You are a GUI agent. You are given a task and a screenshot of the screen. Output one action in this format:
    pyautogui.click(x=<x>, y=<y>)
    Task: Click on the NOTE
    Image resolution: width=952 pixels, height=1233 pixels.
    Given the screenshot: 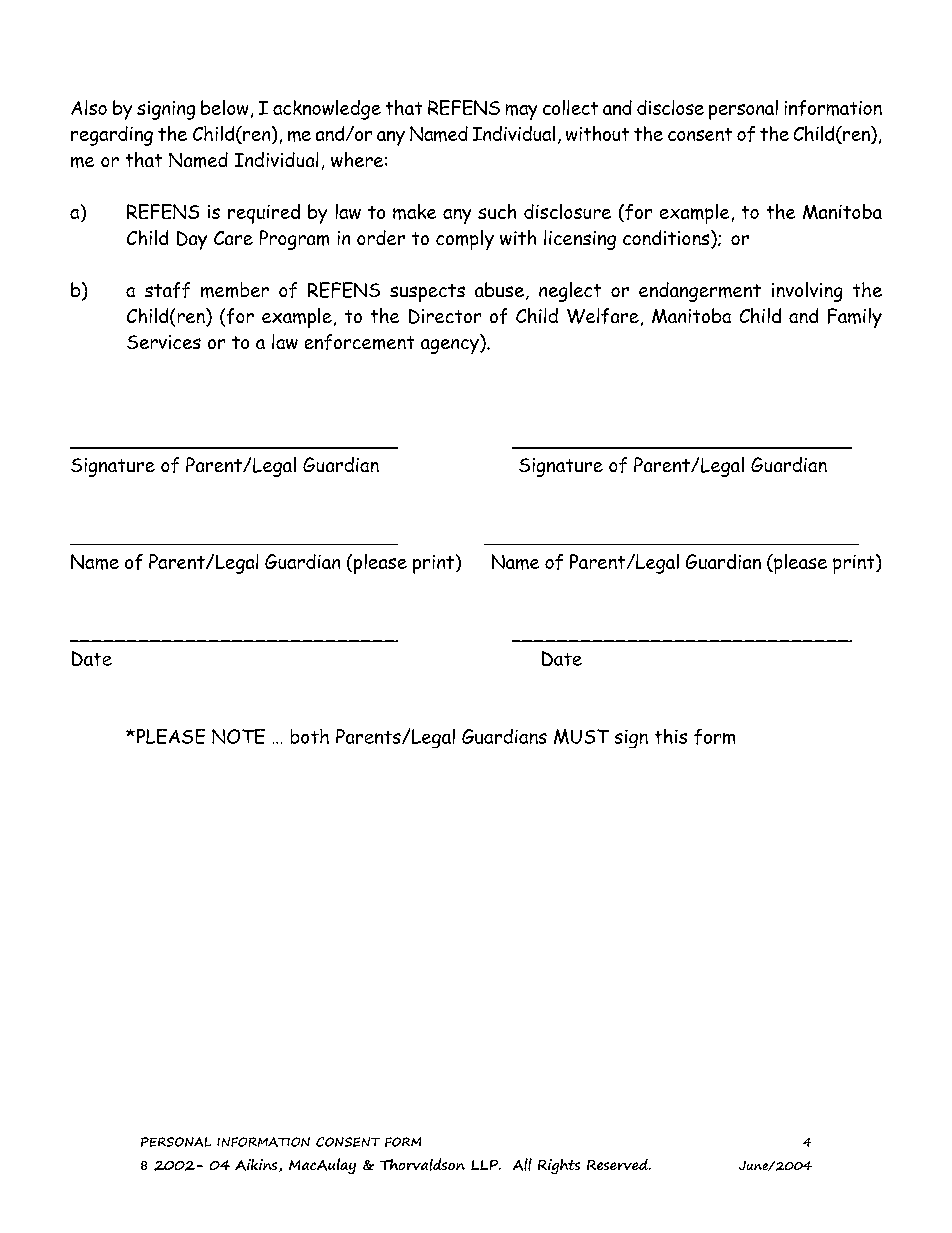 What is the action you would take?
    pyautogui.click(x=238, y=736)
